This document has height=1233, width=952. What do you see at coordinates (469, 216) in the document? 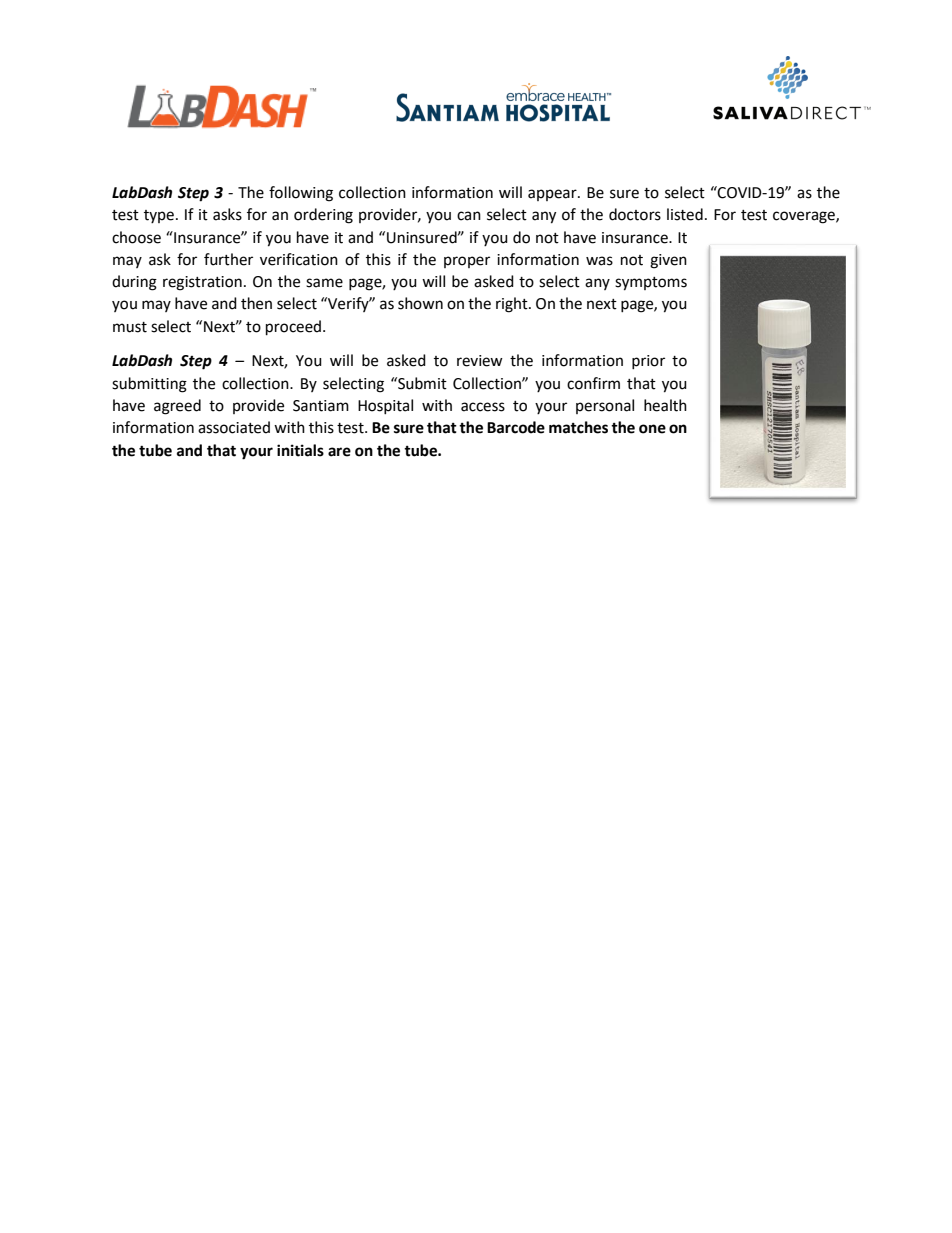
I see `can` at bounding box center [469, 216].
